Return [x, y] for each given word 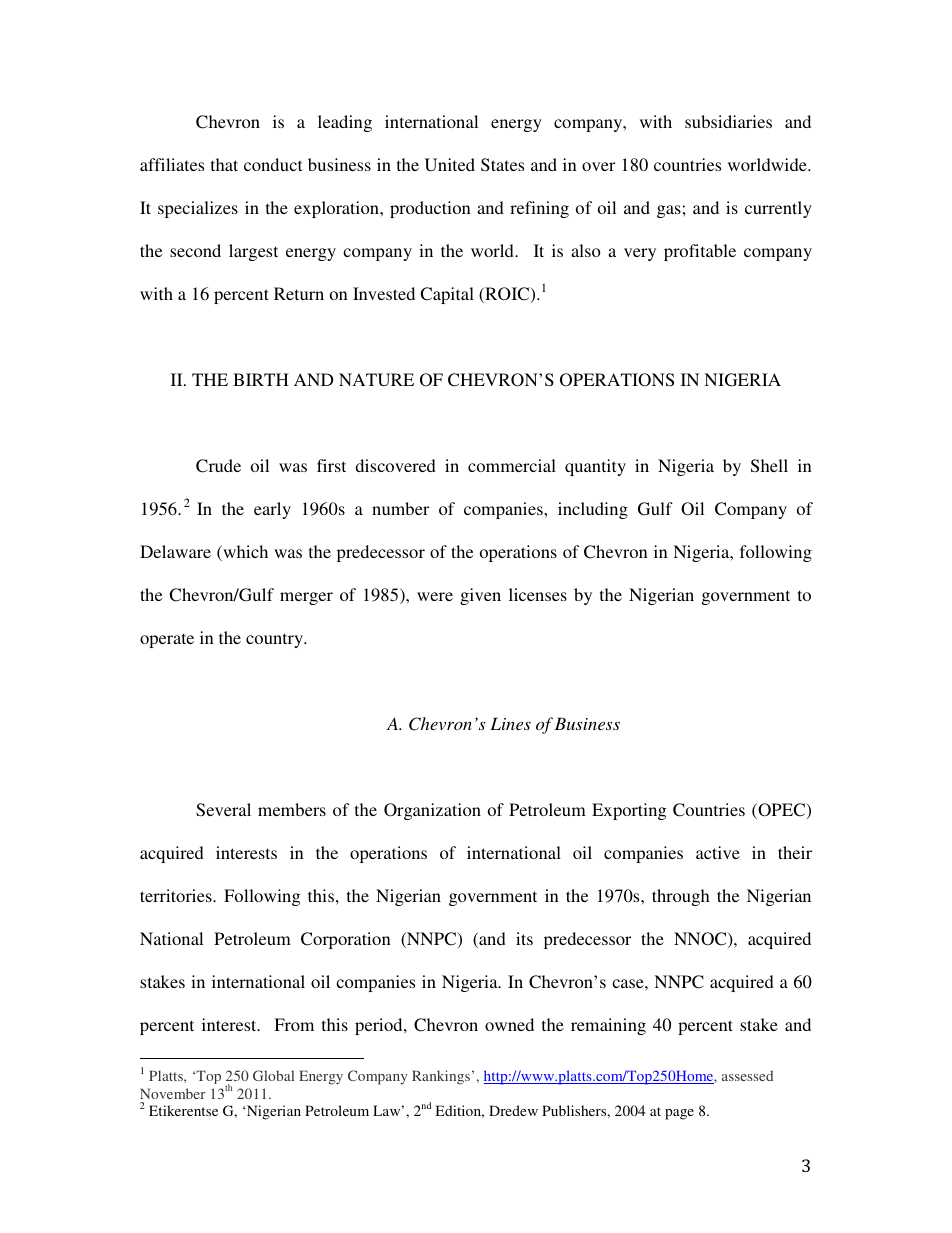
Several [223, 810]
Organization [432, 811]
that [224, 164]
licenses [538, 594]
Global [273, 1075]
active [718, 852]
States [502, 165]
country [276, 640]
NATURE [376, 380]
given [480, 596]
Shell [769, 466]
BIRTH [261, 379]
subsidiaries [728, 121]
